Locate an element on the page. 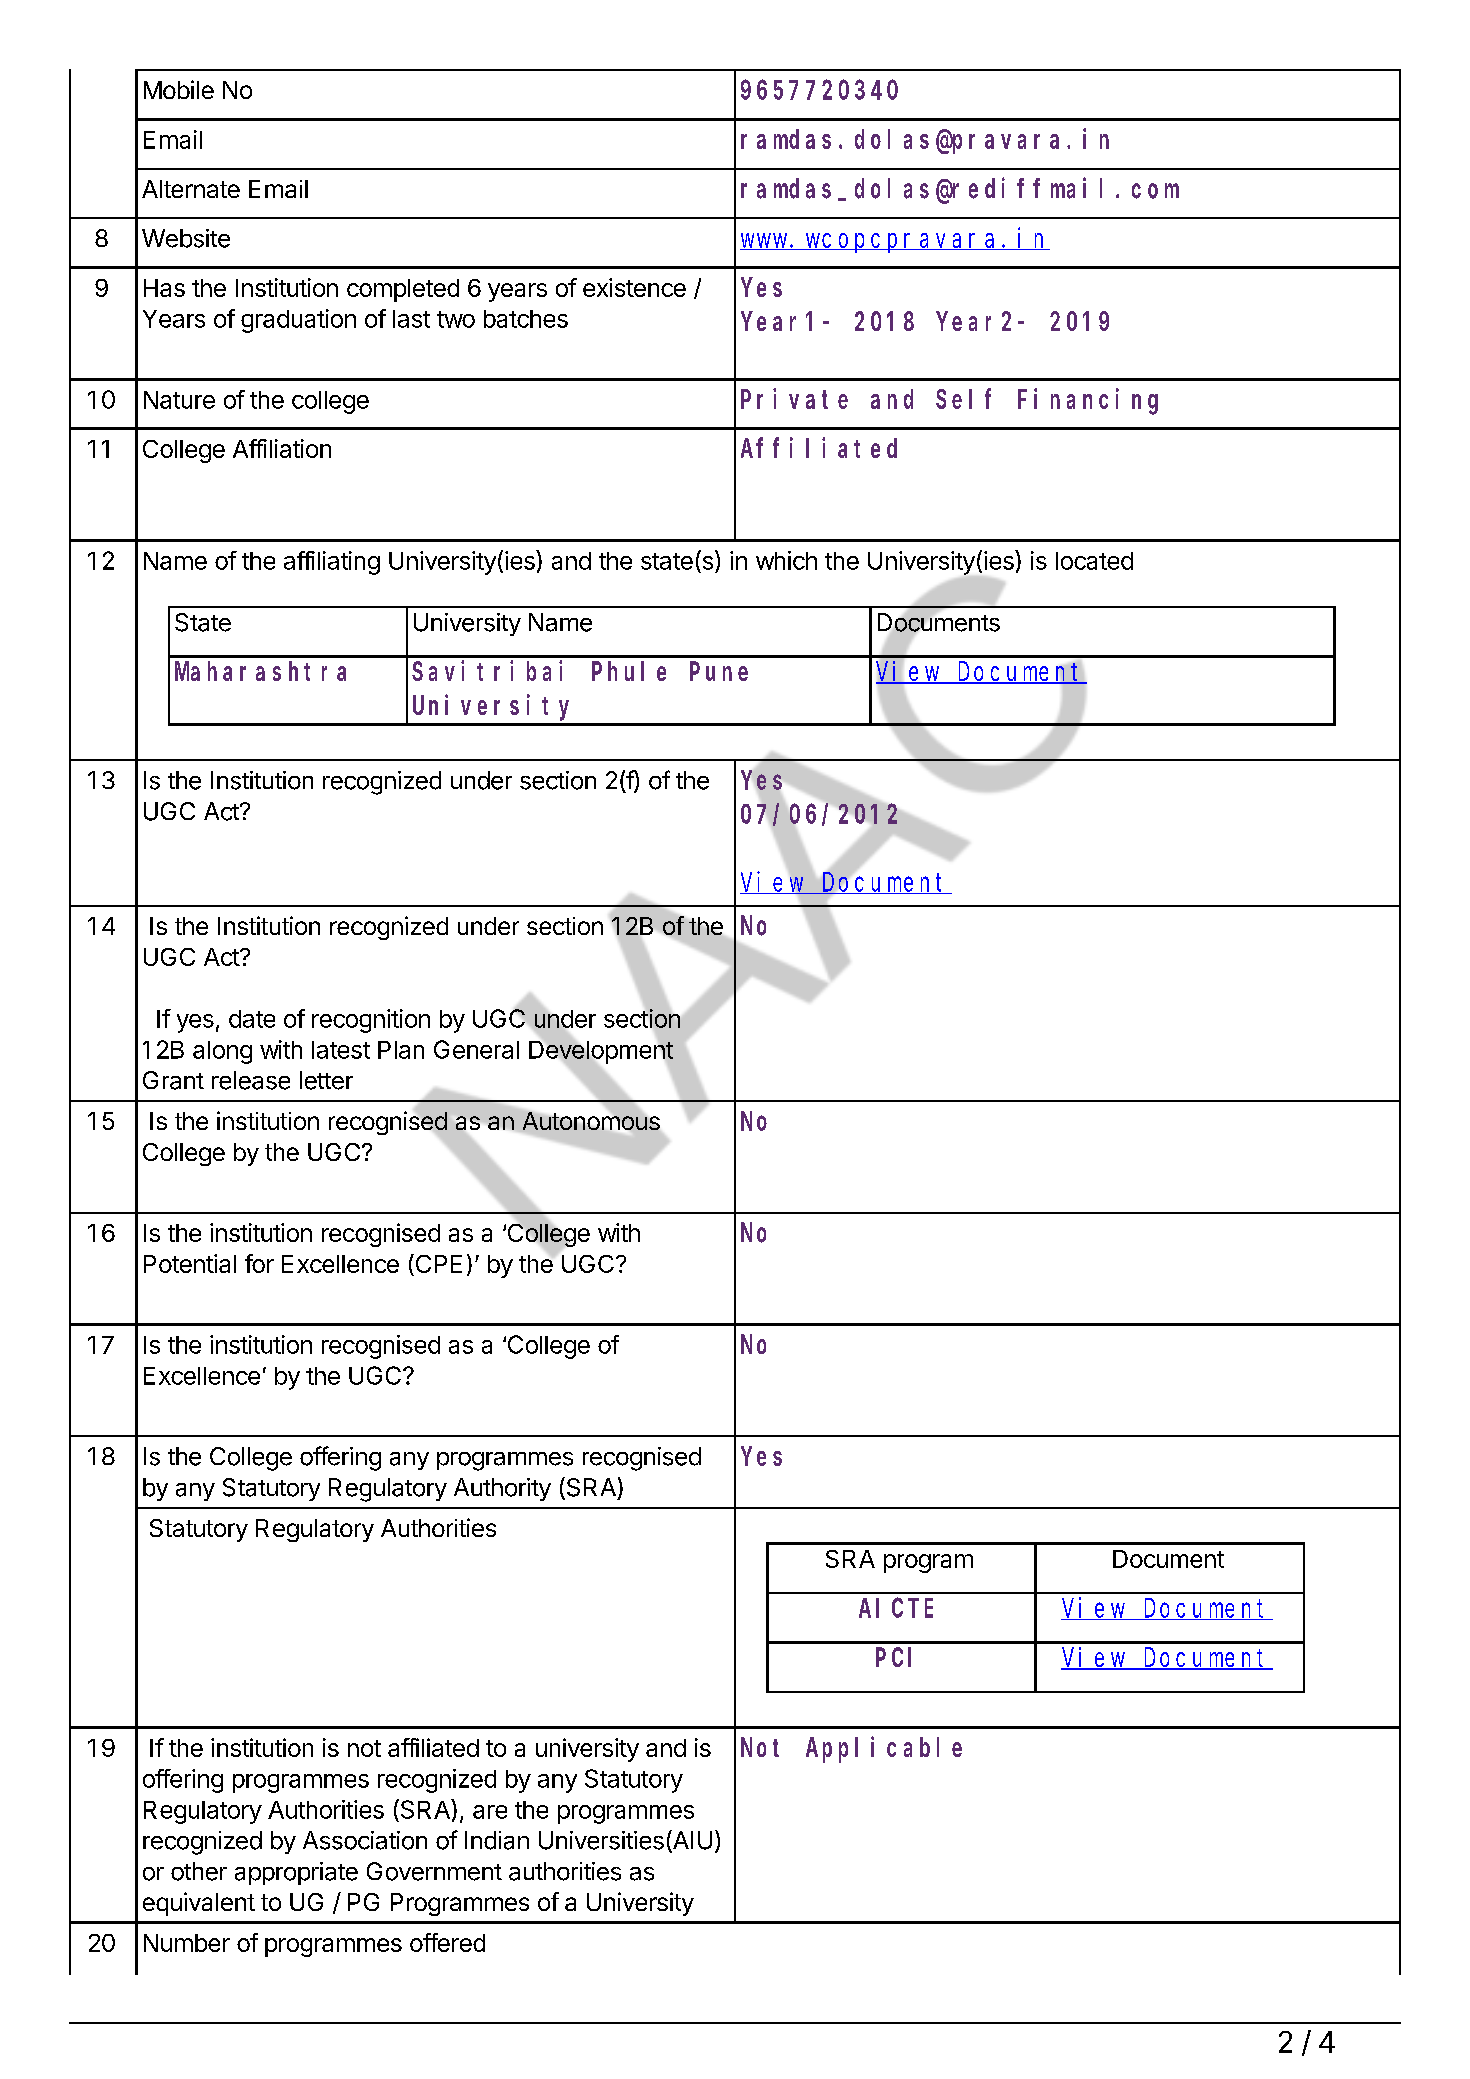 This image has height=2079, width=1470. Autonomous is located at coordinates (591, 1121).
